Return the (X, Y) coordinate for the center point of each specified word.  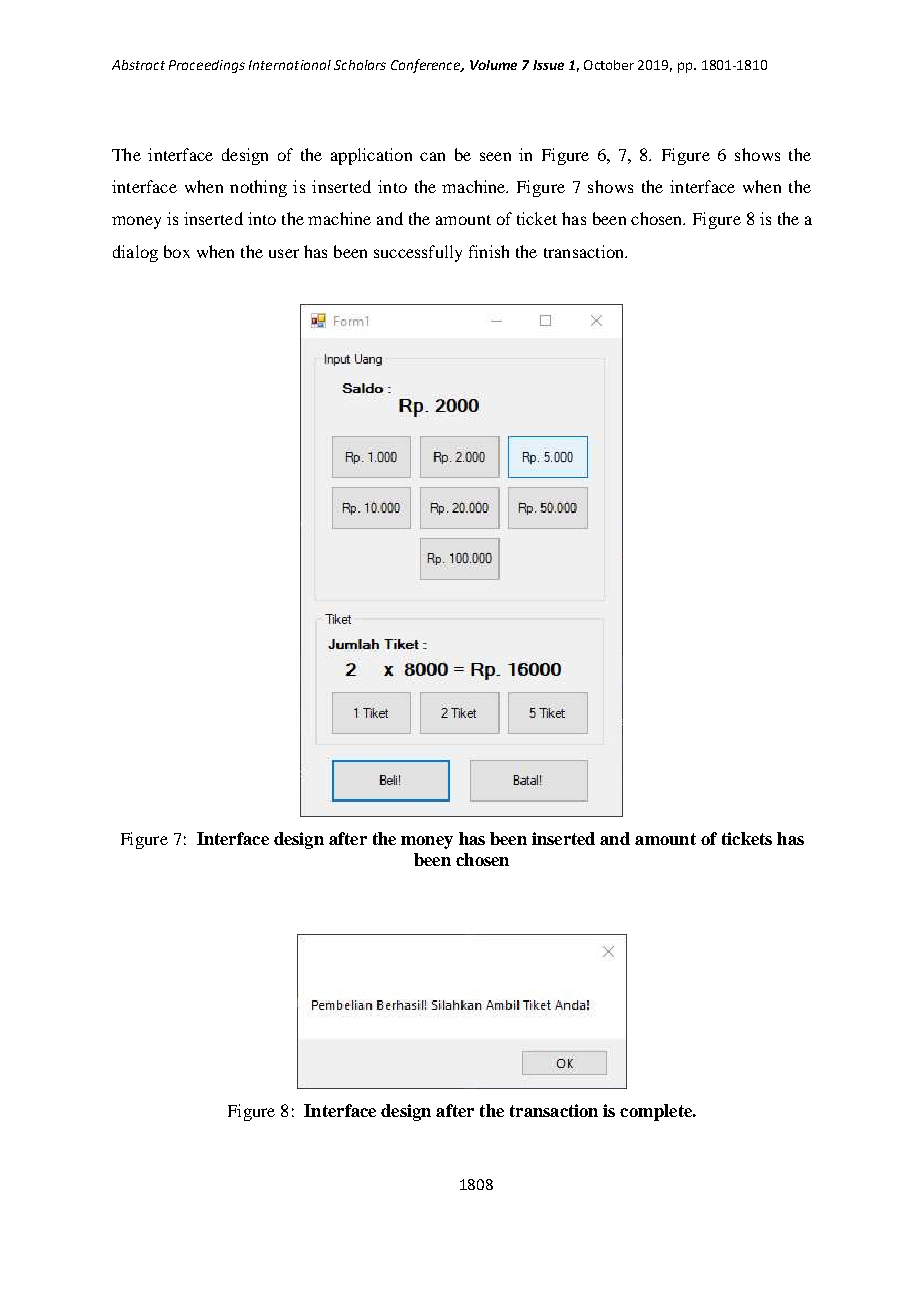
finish (489, 251)
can (432, 156)
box (177, 251)
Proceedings (207, 66)
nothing (258, 188)
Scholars (360, 65)
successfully (418, 253)
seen (495, 156)
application (371, 156)
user (284, 253)
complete (657, 1112)
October (609, 65)
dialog (135, 253)
